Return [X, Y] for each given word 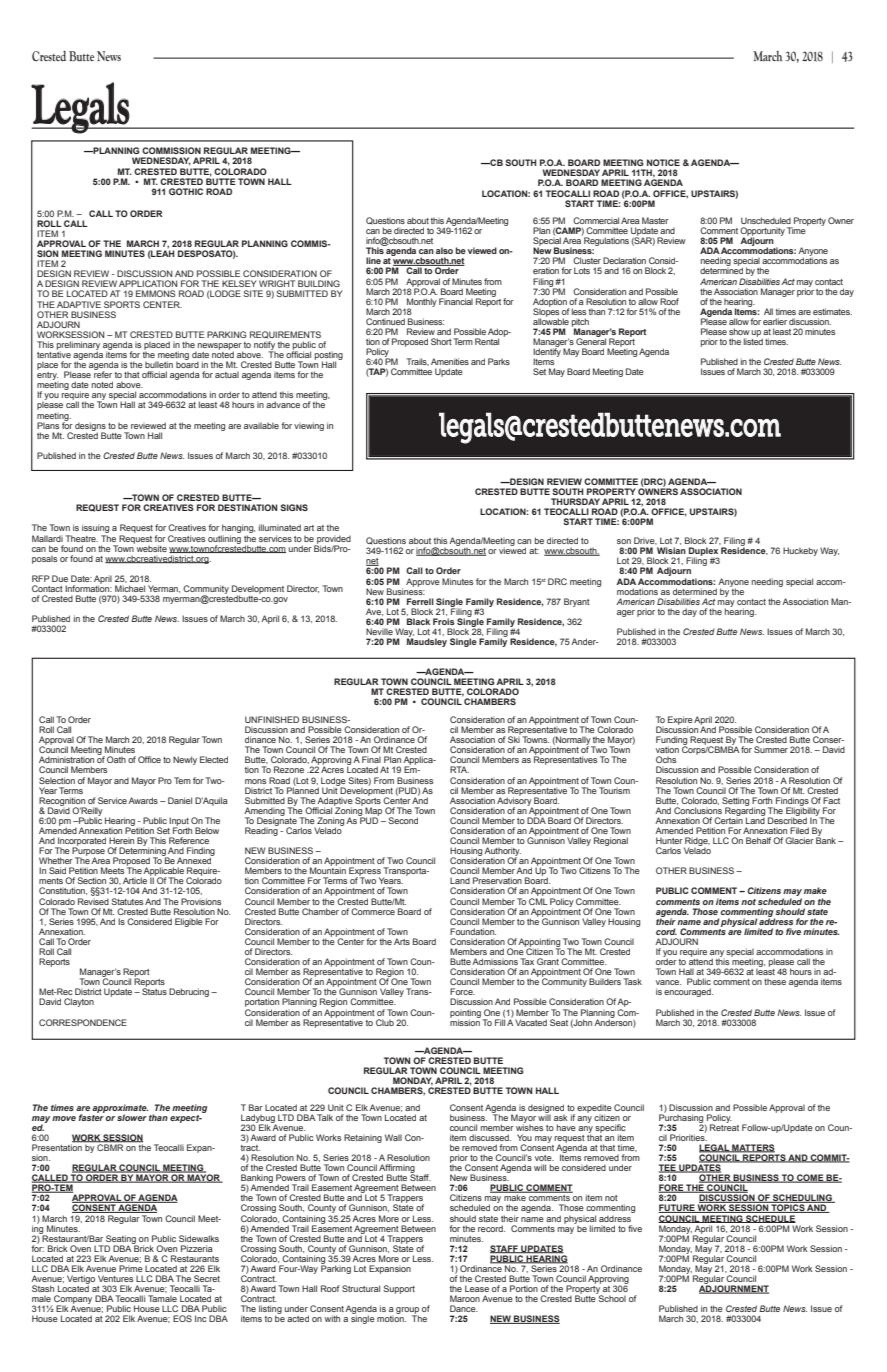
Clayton [79, 1002]
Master [655, 220]
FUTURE [677, 1208]
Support [399, 1289]
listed [753, 340]
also [444, 250]
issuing [95, 530]
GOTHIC [186, 191]
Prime [131, 1268]
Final [371, 759]
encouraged [688, 992]
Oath [116, 759]
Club [385, 1022]
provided [333, 540]
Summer [771, 749]
